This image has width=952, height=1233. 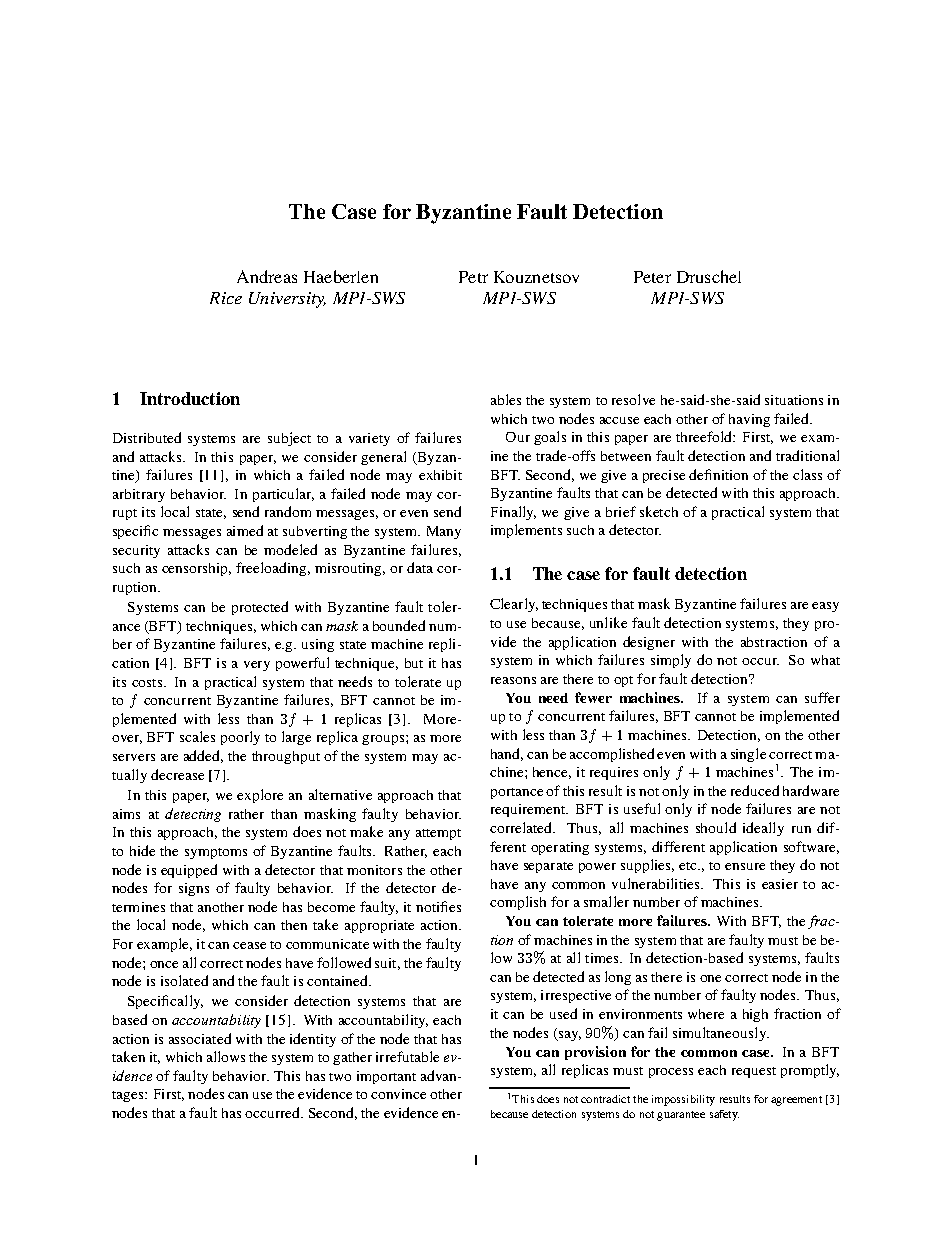 I want to click on notifies, so click(x=438, y=906).
